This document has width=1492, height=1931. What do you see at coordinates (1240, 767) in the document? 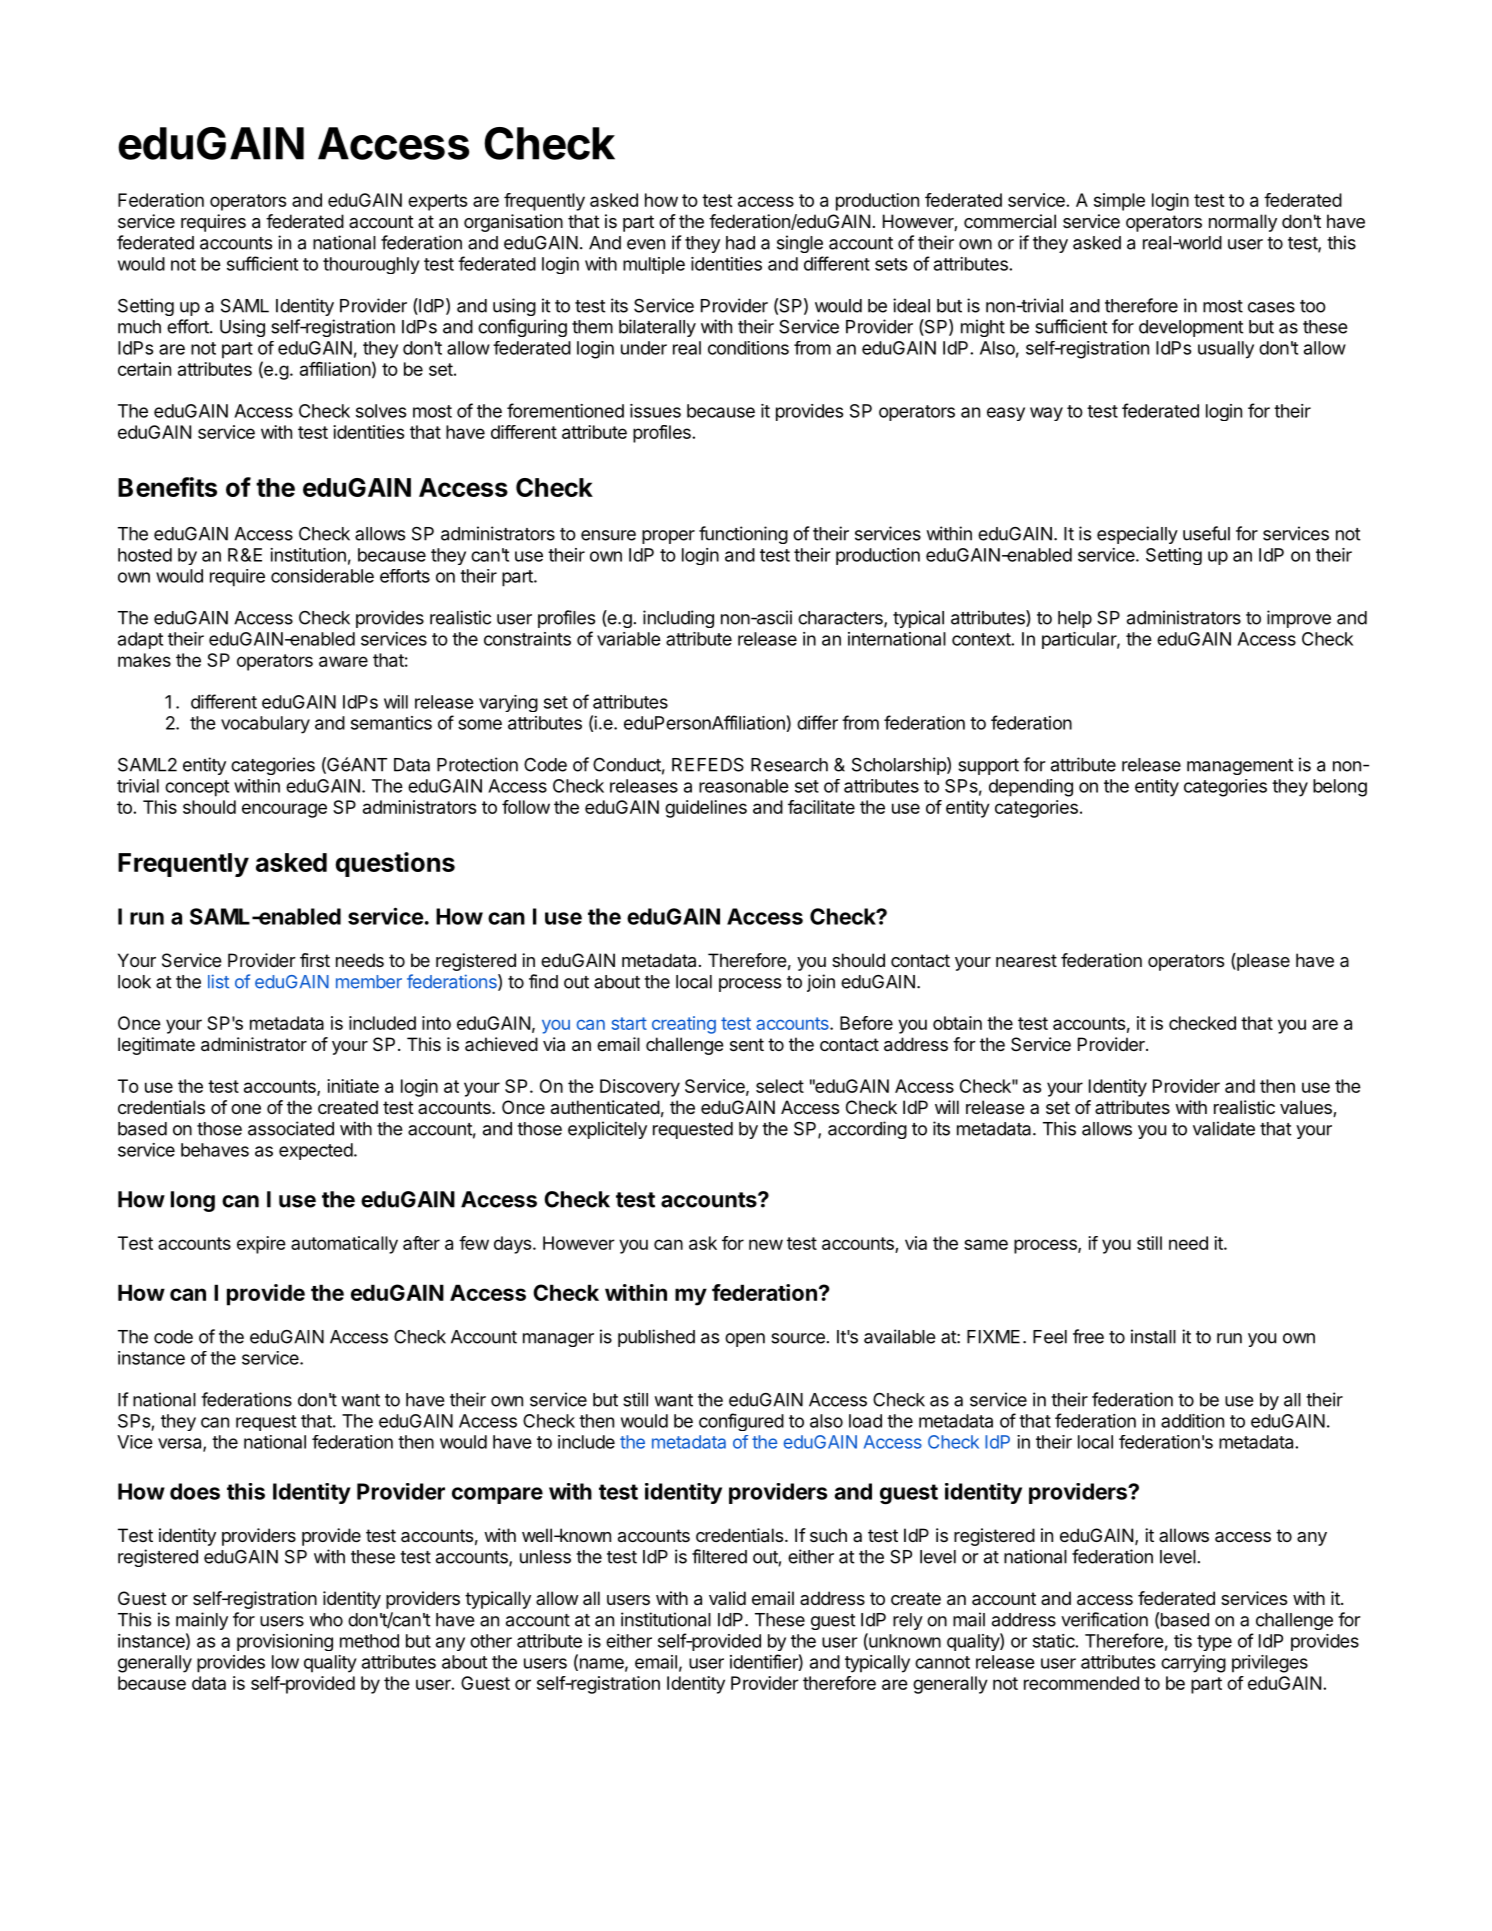
I see `management` at bounding box center [1240, 767].
